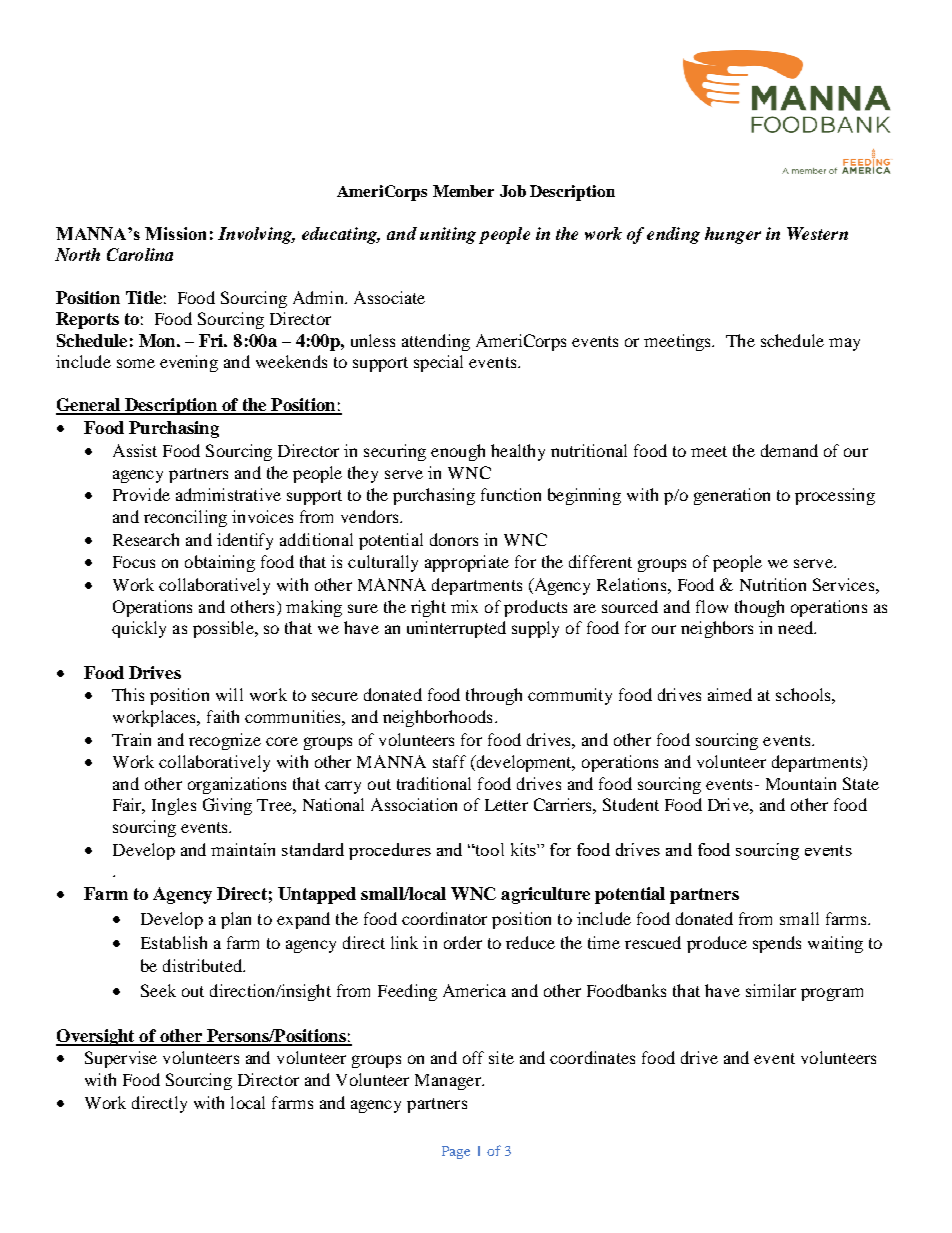 Image resolution: width=952 pixels, height=1233 pixels. I want to click on generation, so click(732, 496).
